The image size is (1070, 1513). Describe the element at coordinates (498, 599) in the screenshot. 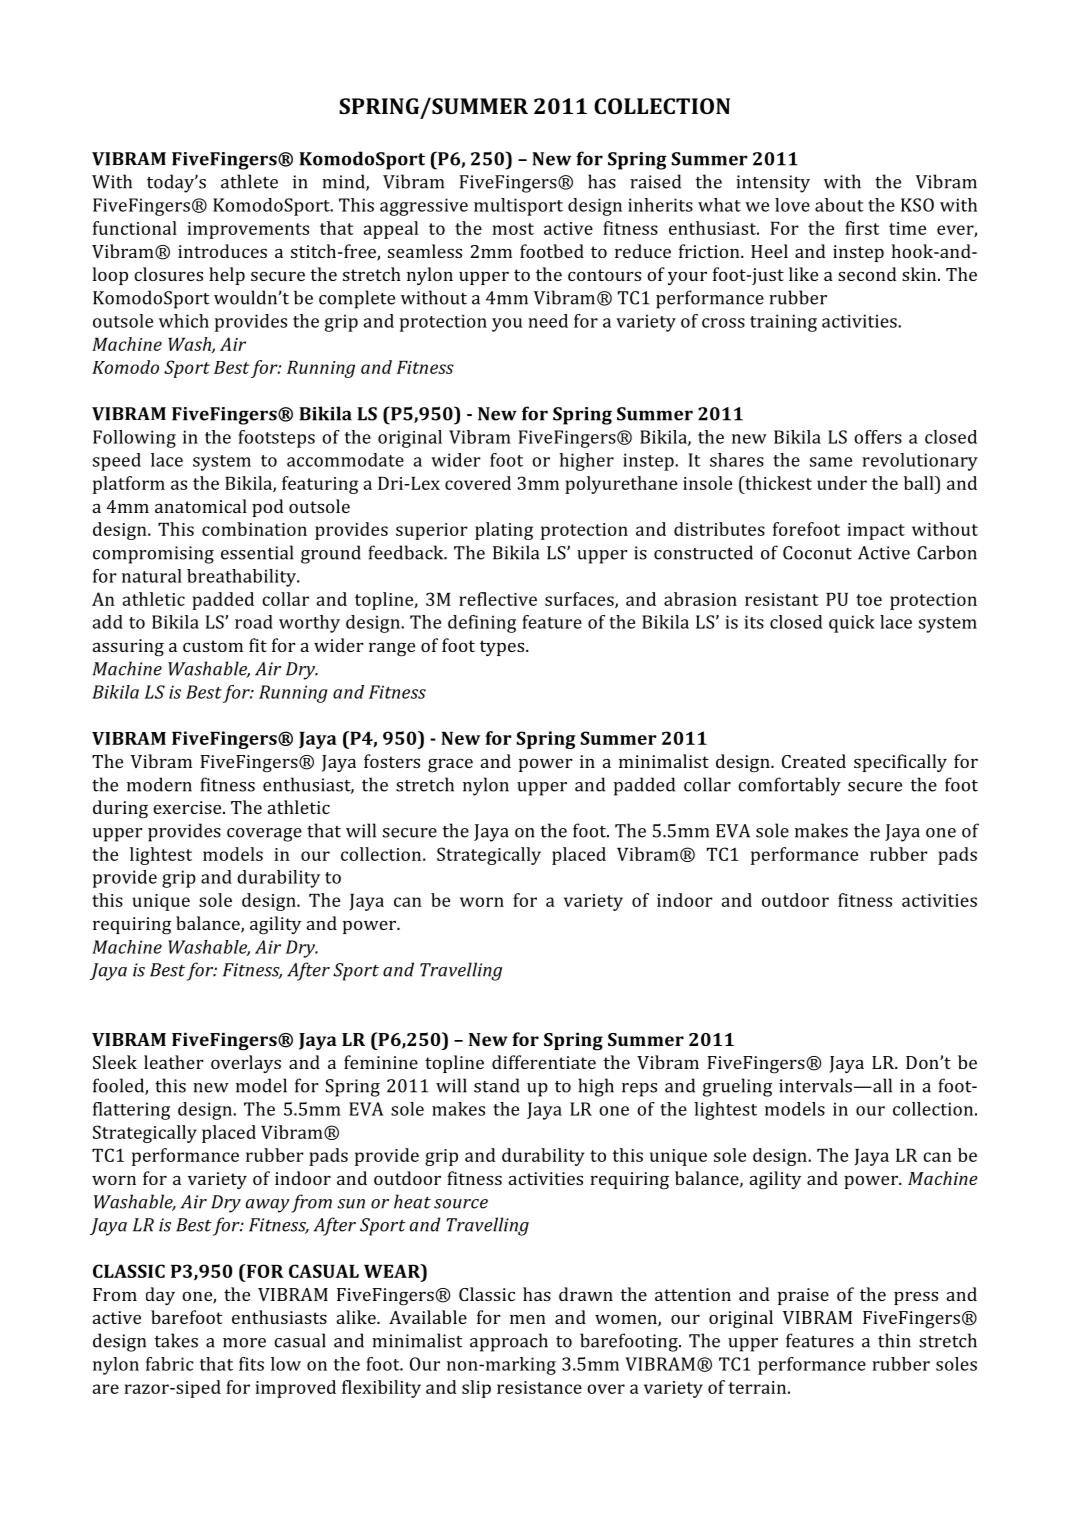

I see `reflective` at that location.
